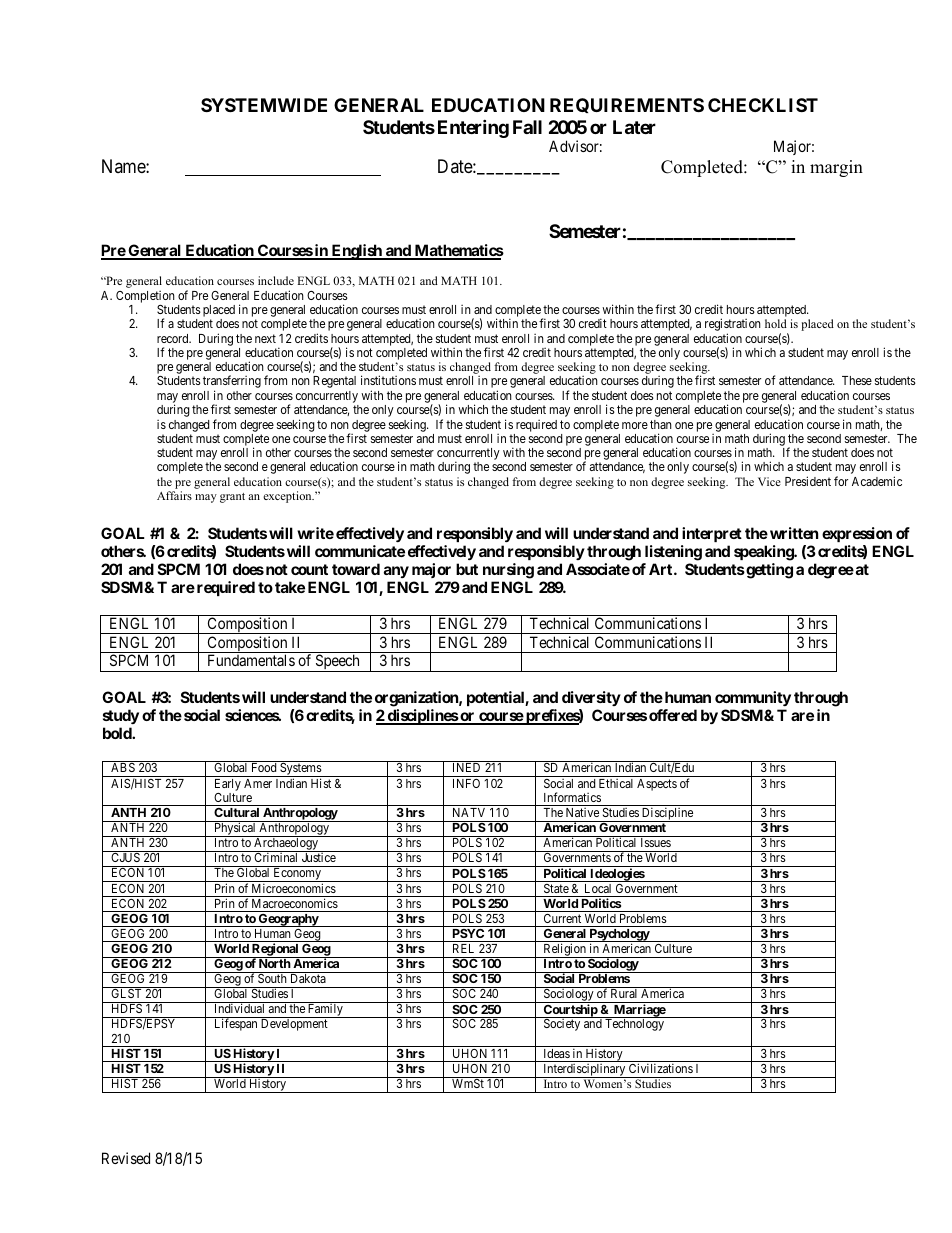  What do you see at coordinates (126, 1158) in the image?
I see `Revised` at bounding box center [126, 1158].
